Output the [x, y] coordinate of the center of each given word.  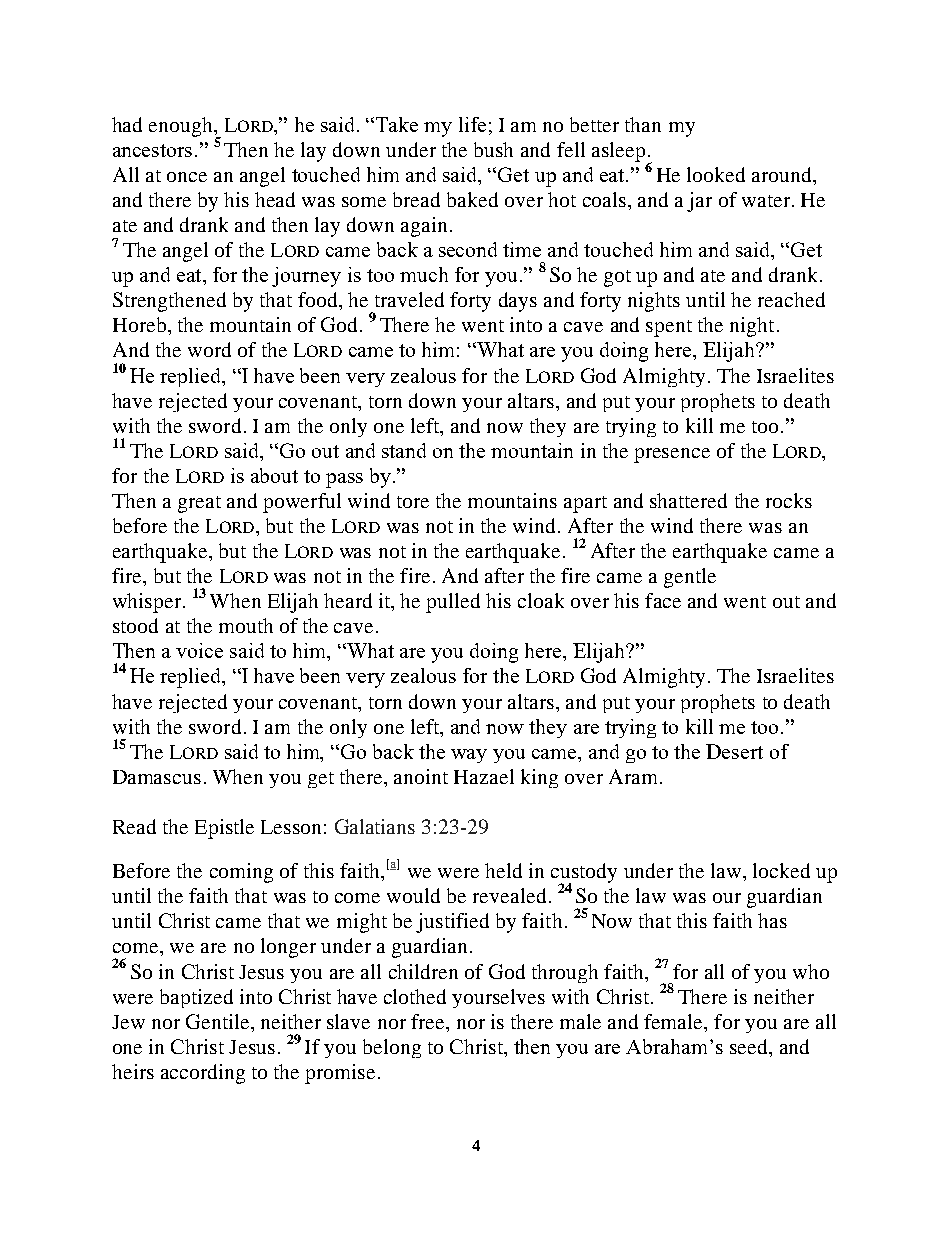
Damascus [157, 777]
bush [493, 149]
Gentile [219, 1021]
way [469, 756]
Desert [734, 751]
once [187, 177]
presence [672, 455]
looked [716, 174]
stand [404, 450]
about [274, 475]
